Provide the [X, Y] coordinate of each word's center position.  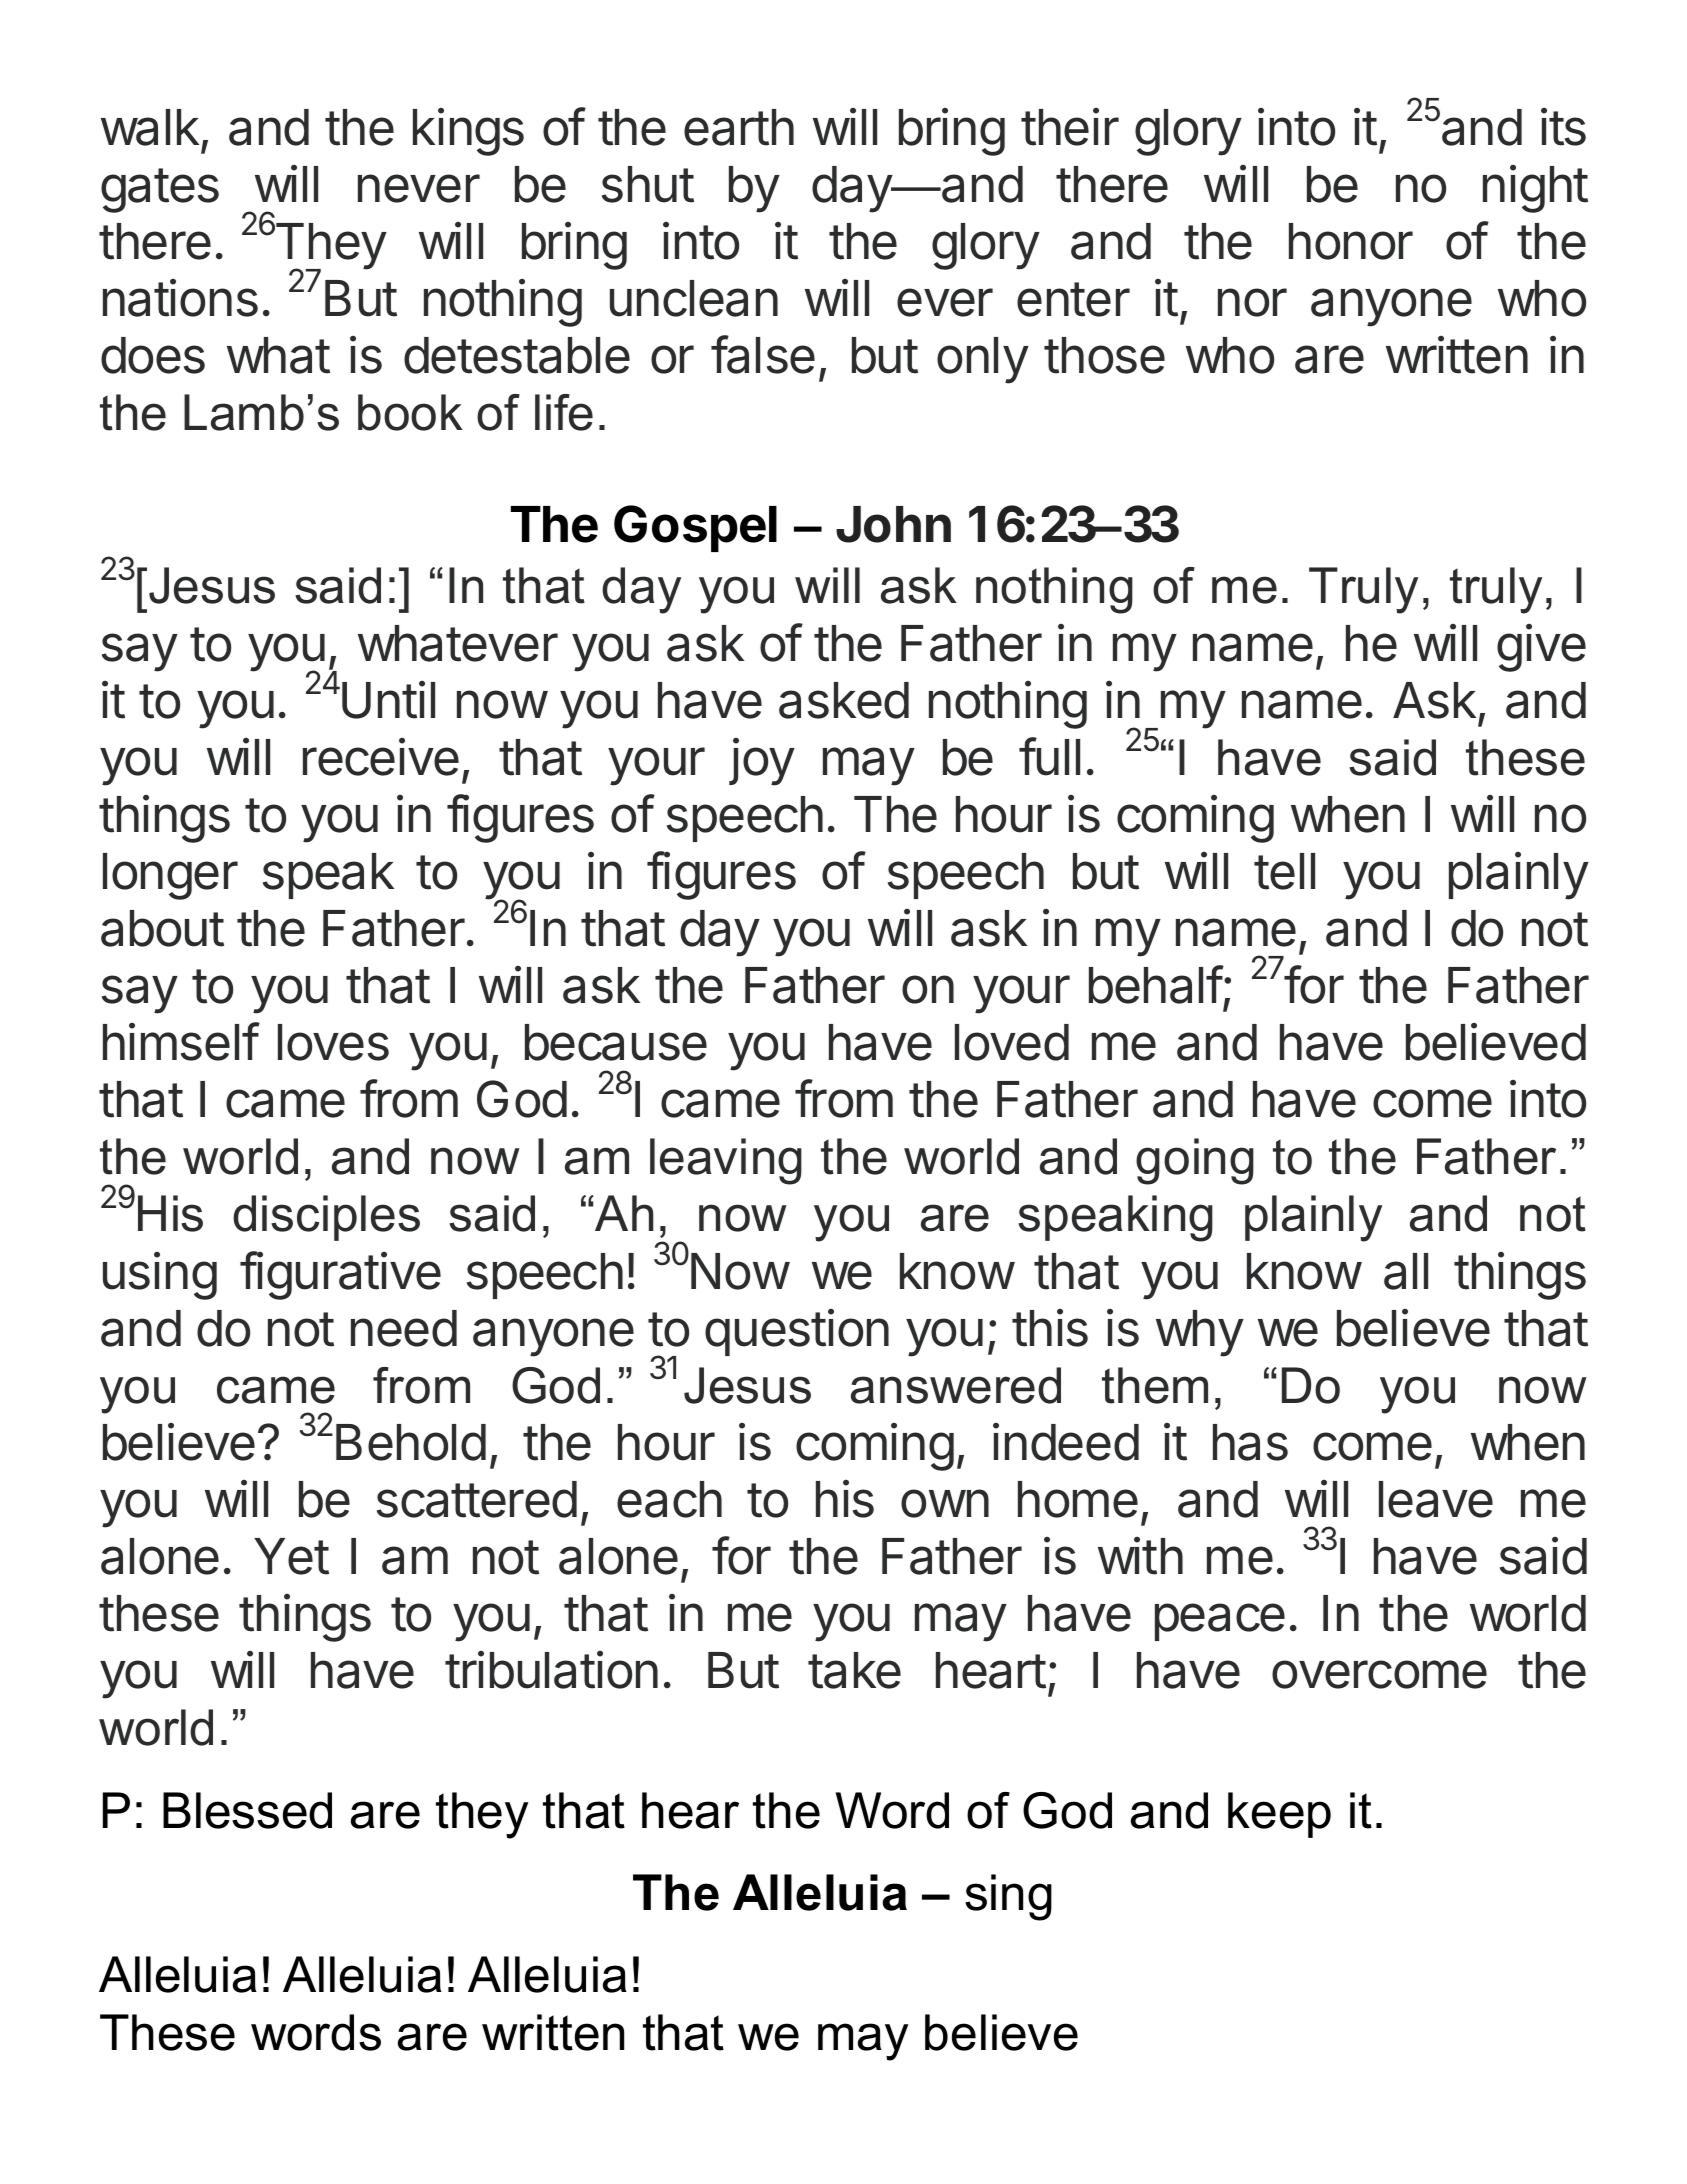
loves [333, 1042]
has [1250, 1442]
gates [160, 190]
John [893, 524]
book [410, 412]
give [1541, 648]
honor [1351, 241]
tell [1284, 871]
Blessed [247, 1810]
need [404, 1328]
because [616, 1042]
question [797, 1332]
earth [739, 127]
